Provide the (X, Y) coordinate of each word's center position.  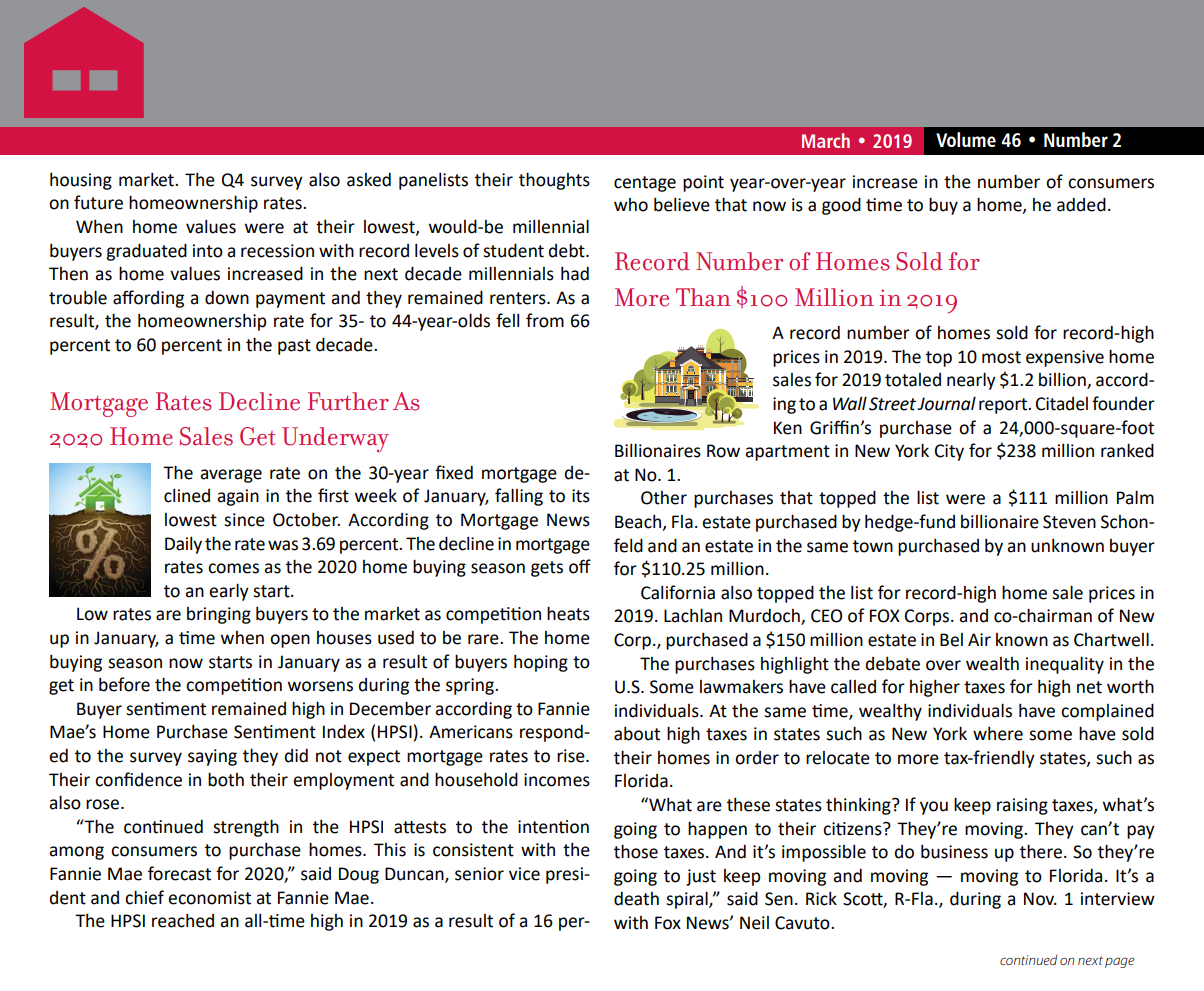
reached (183, 921)
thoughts (554, 181)
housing (81, 181)
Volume (966, 139)
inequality (1065, 665)
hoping (541, 663)
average (231, 476)
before (124, 684)
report (1004, 406)
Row (723, 451)
